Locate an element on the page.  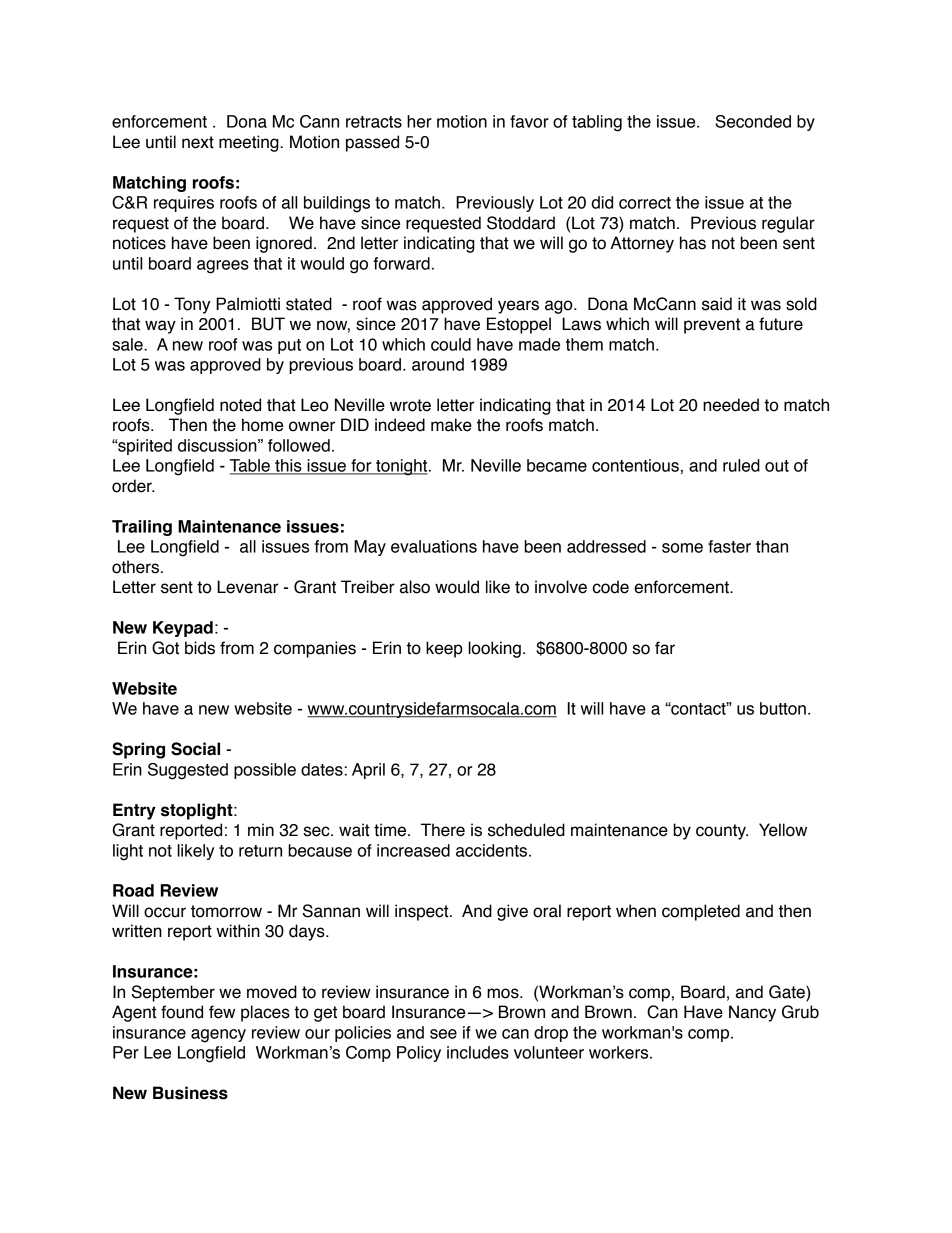
agency is located at coordinates (218, 1036).
